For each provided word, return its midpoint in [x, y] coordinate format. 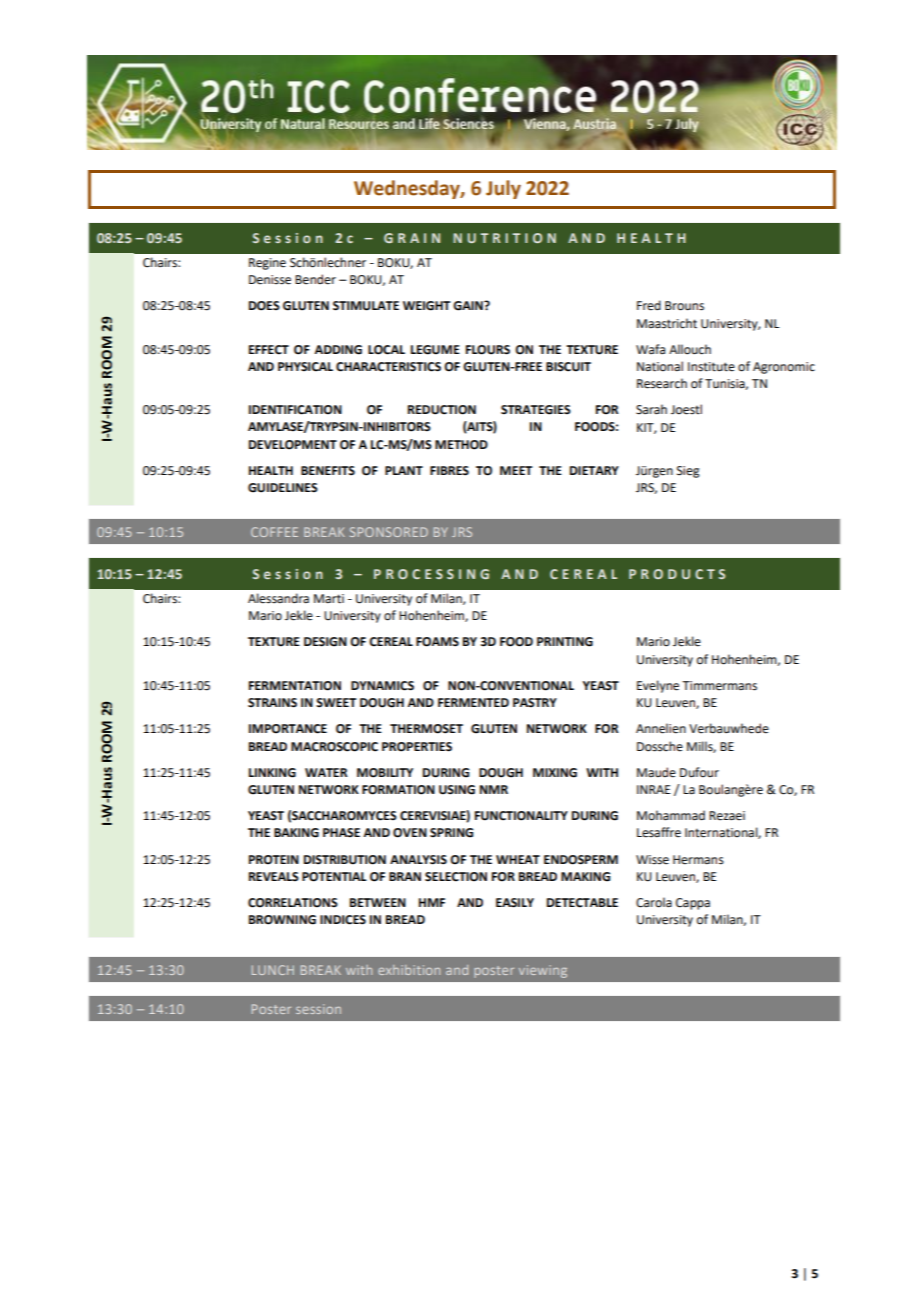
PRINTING [565, 642]
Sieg [688, 472]
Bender [315, 279]
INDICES [343, 920]
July [503, 189]
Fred [649, 305]
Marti [329, 599]
